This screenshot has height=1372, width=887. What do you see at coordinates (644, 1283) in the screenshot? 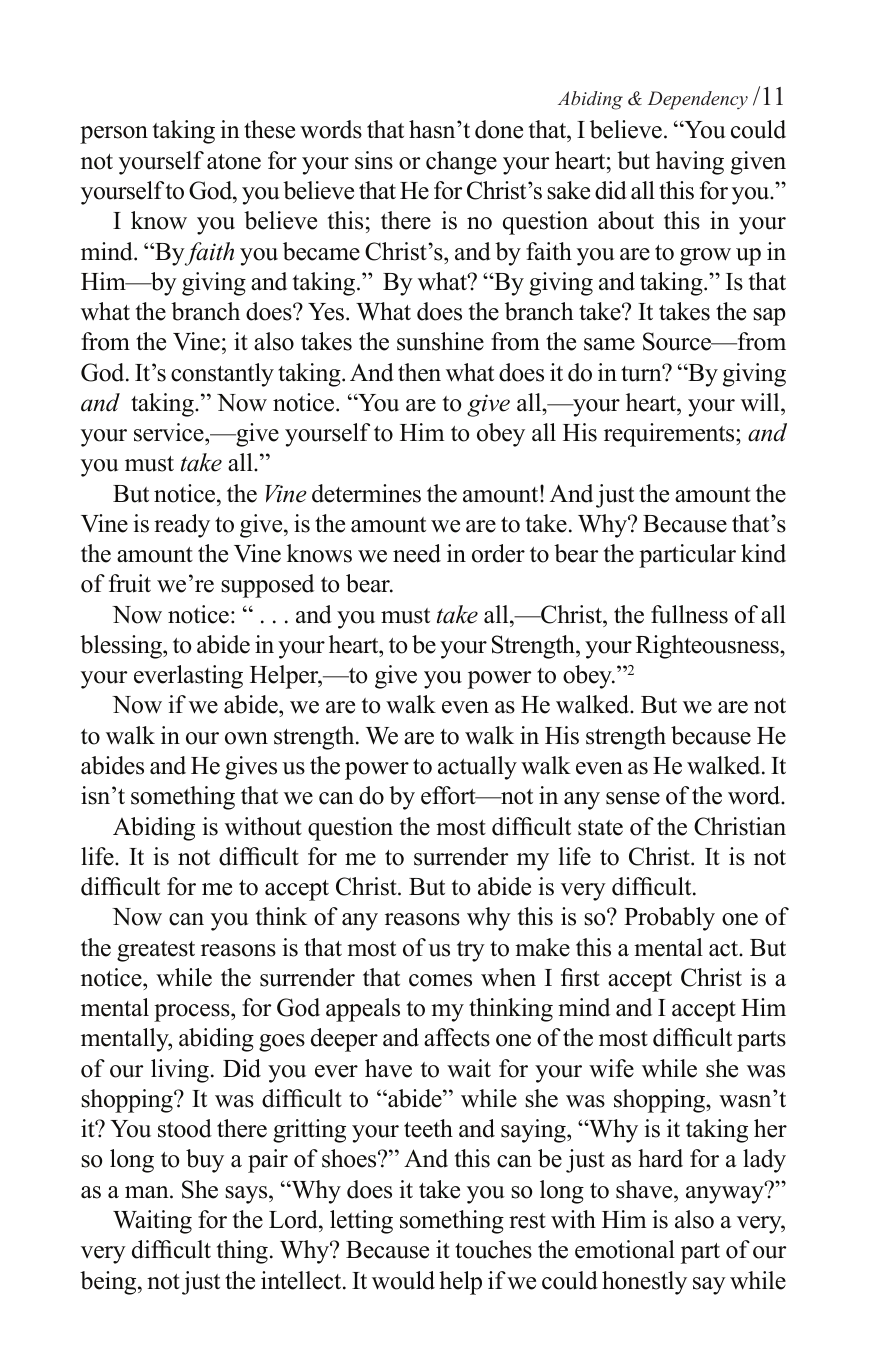
I see `honestly` at bounding box center [644, 1283].
